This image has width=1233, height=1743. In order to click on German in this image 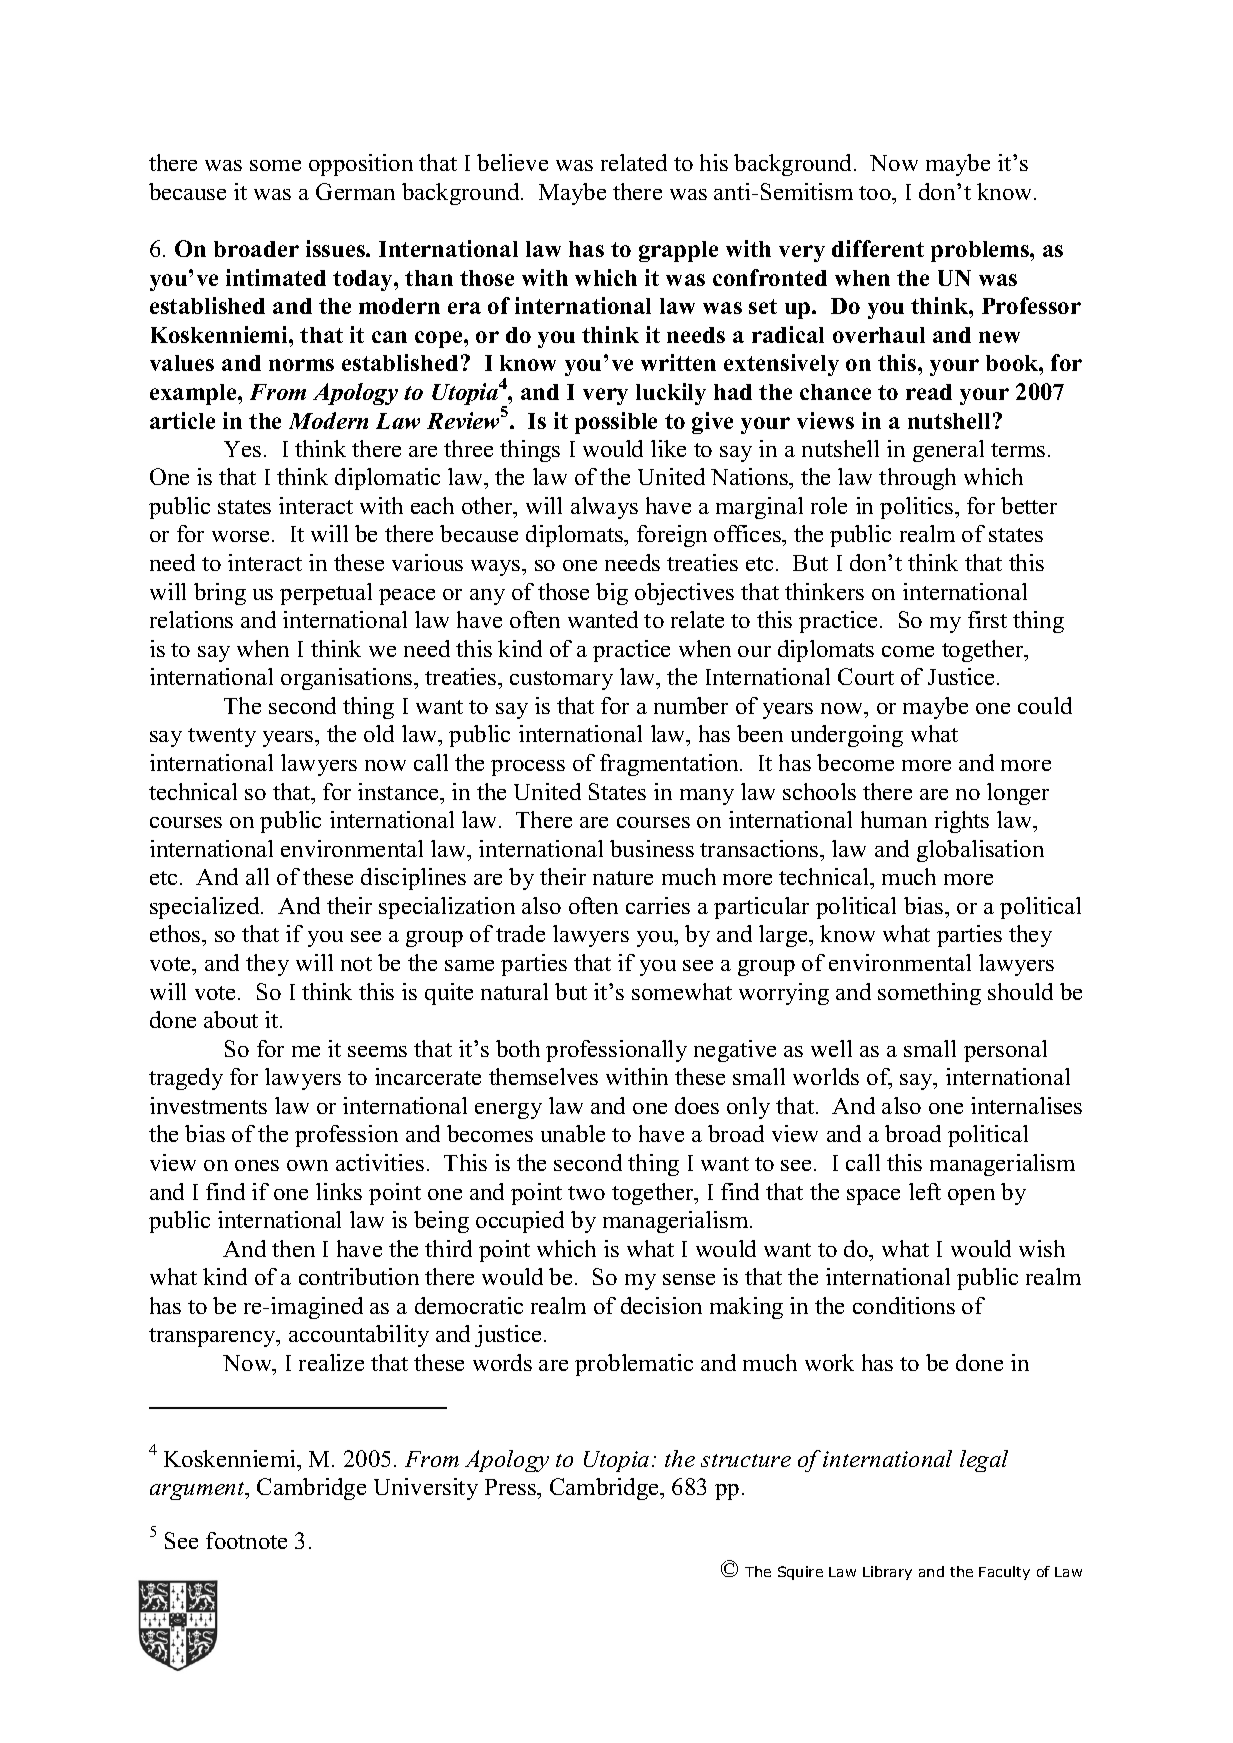, I will do `click(355, 191)`.
